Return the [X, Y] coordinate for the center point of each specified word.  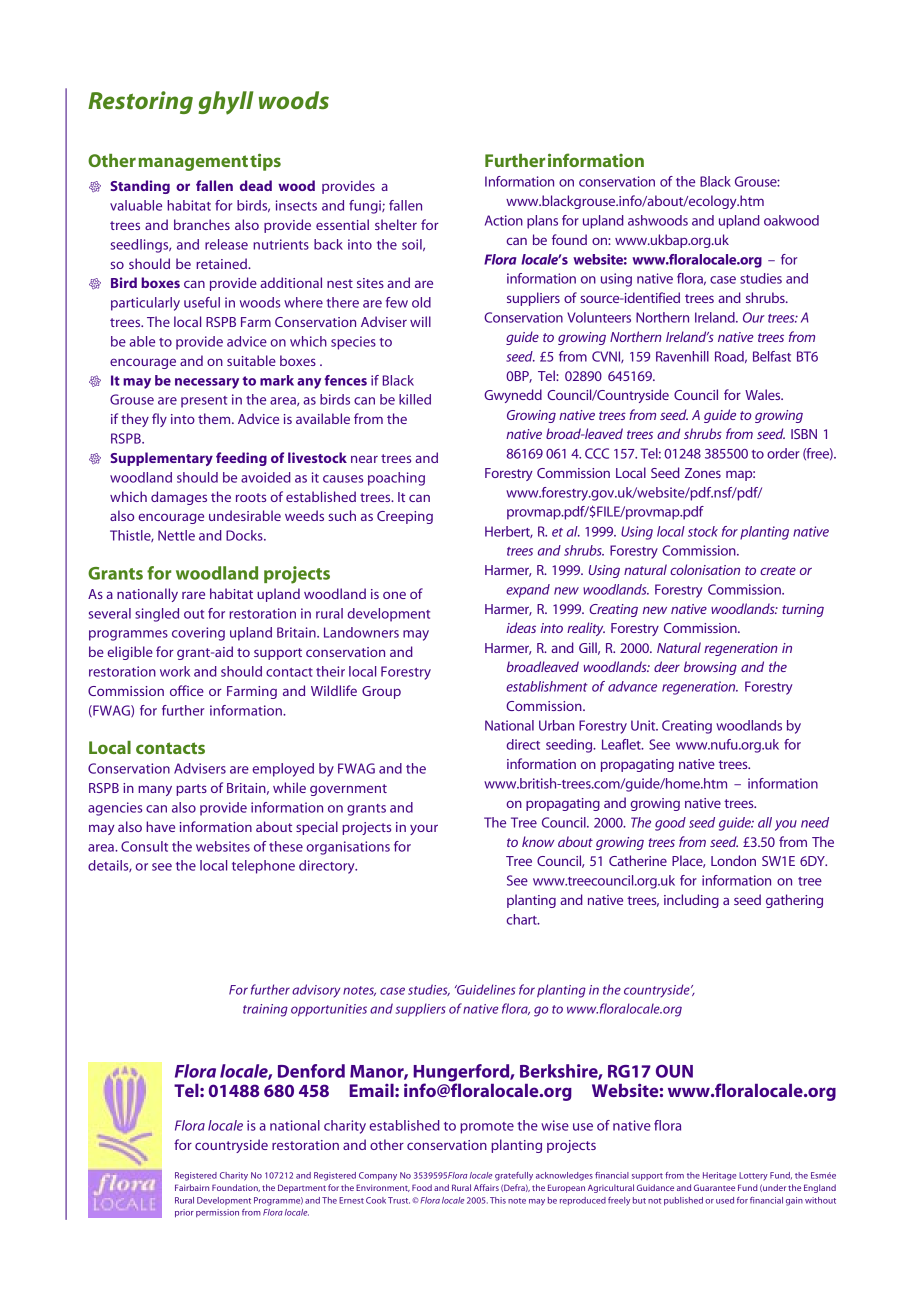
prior [184, 1213]
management [193, 163]
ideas [521, 627]
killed [415, 399]
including [691, 901]
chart [523, 919]
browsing [710, 668]
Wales [764, 394]
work [175, 671]
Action [504, 220]
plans [542, 222]
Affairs [486, 1187]
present [204, 402]
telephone [263, 867]
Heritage [720, 1176]
